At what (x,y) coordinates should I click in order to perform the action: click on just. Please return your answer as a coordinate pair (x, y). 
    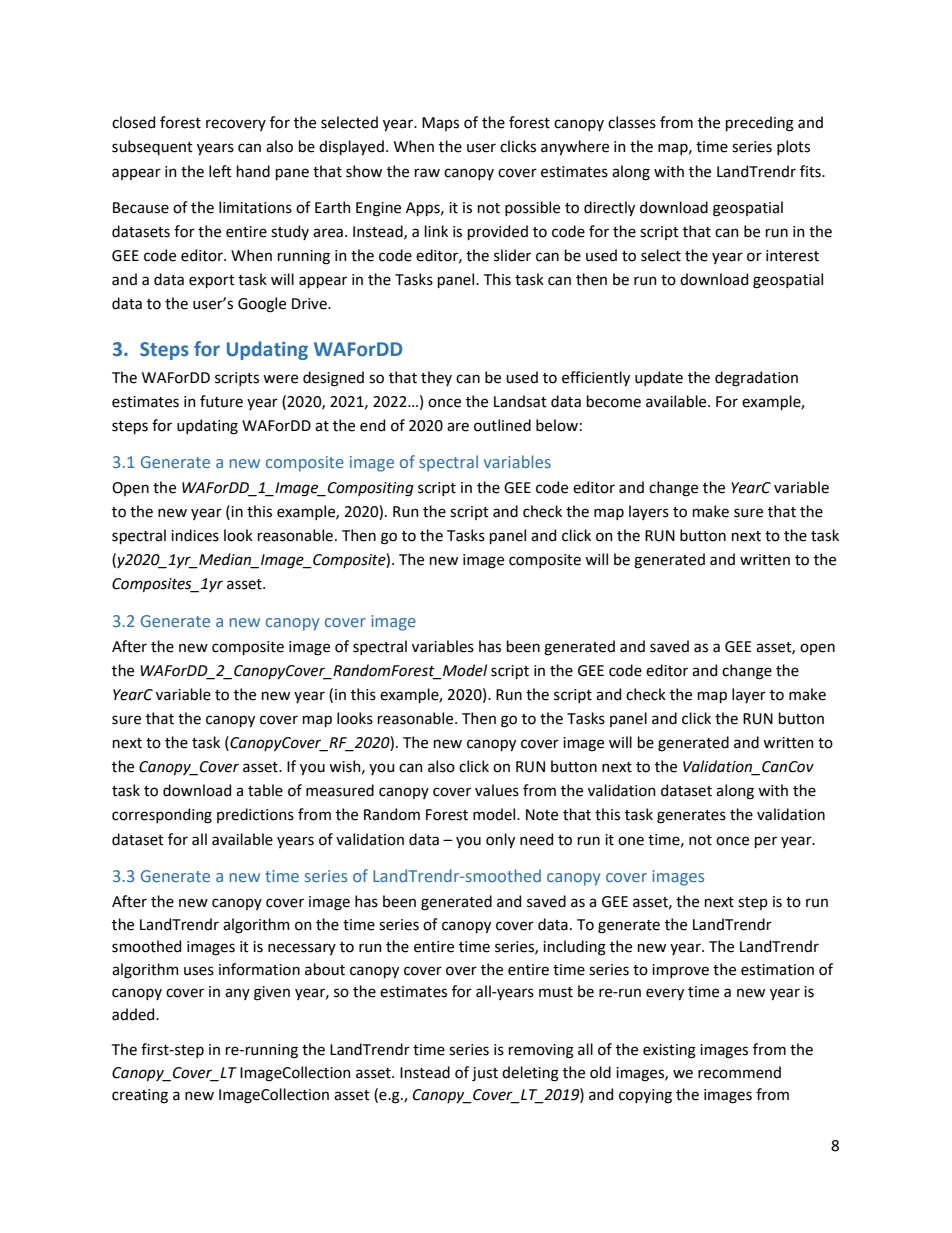
    Looking at the image, I should click on (485, 1074).
